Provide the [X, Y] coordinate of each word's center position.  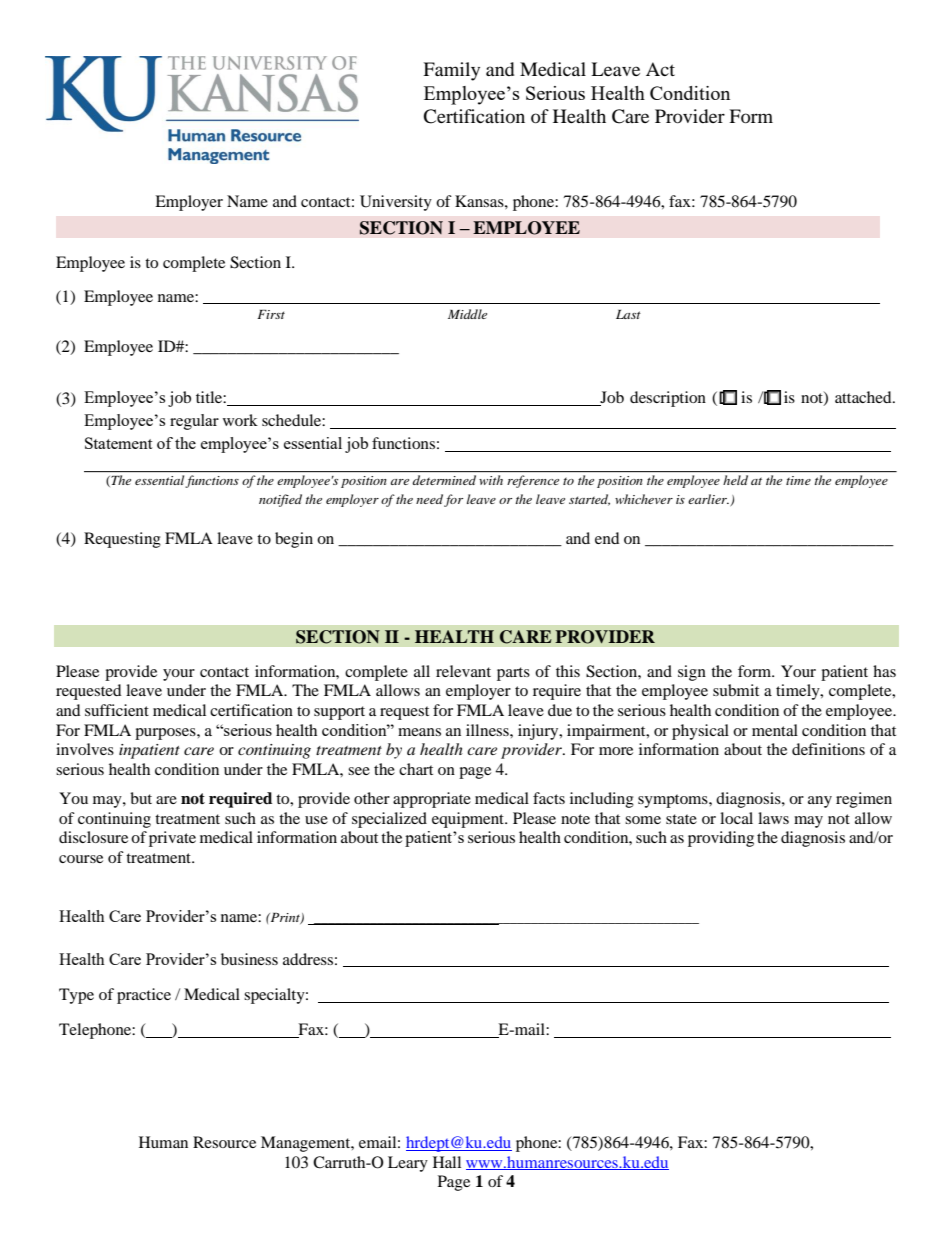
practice [144, 996]
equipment [469, 820]
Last [628, 314]
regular [194, 422]
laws [773, 818]
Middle [467, 314]
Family [451, 71]
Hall [447, 1162]
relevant [463, 671]
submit [736, 690]
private [172, 839]
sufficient [117, 710]
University [396, 203]
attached [864, 397]
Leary [408, 1164]
